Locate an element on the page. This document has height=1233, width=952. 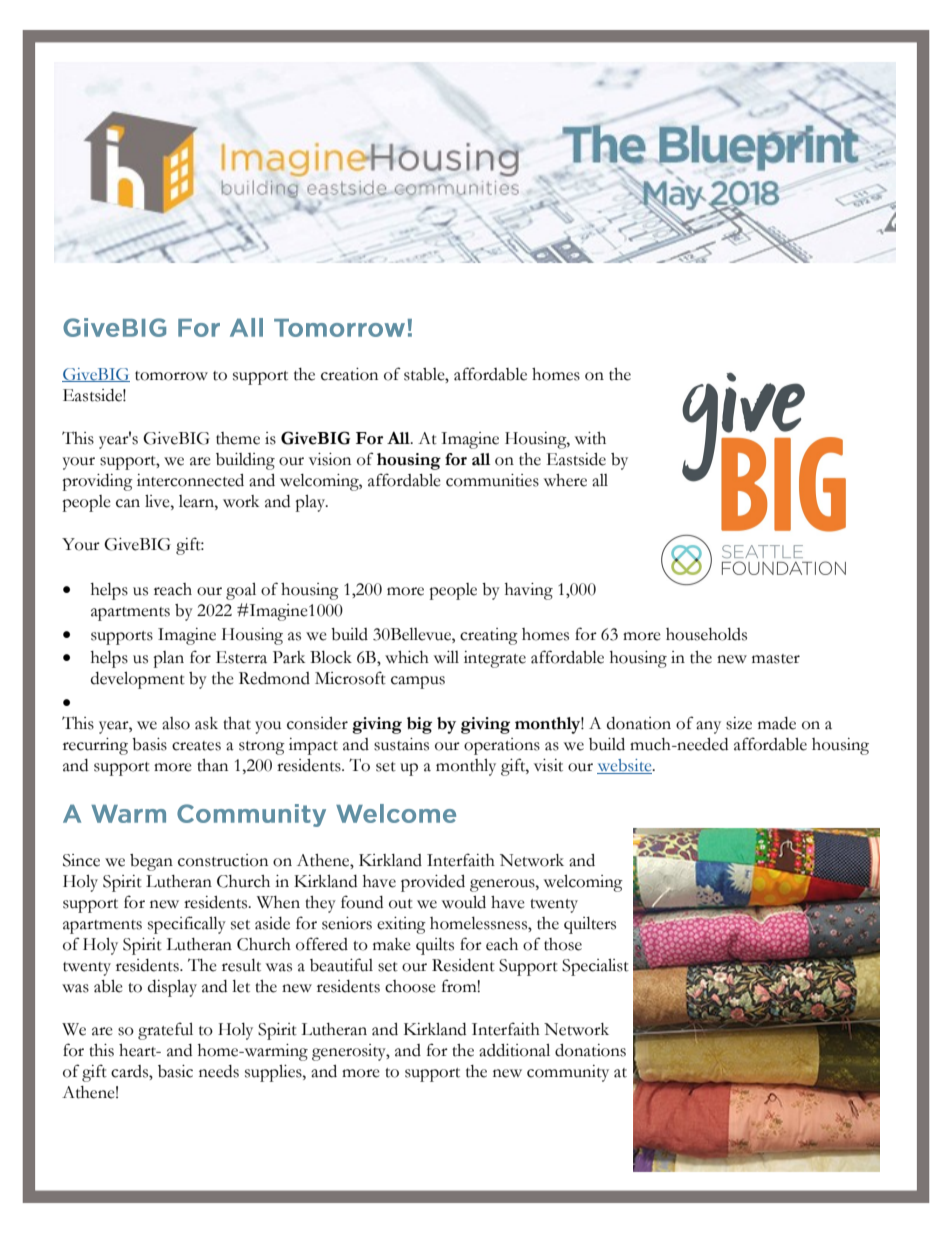
additional is located at coordinates (514, 1050).
